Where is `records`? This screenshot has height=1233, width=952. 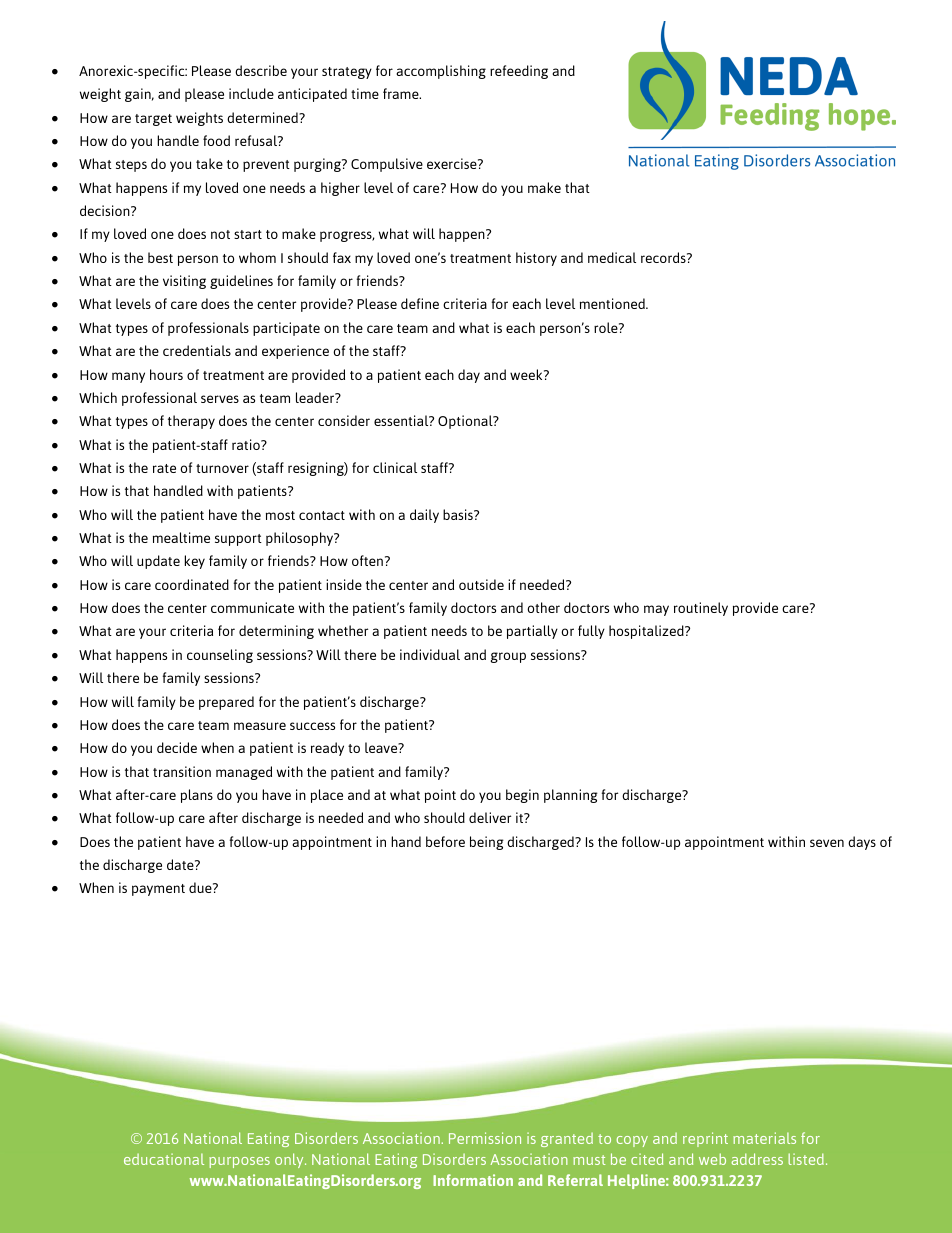 records is located at coordinates (664, 257).
